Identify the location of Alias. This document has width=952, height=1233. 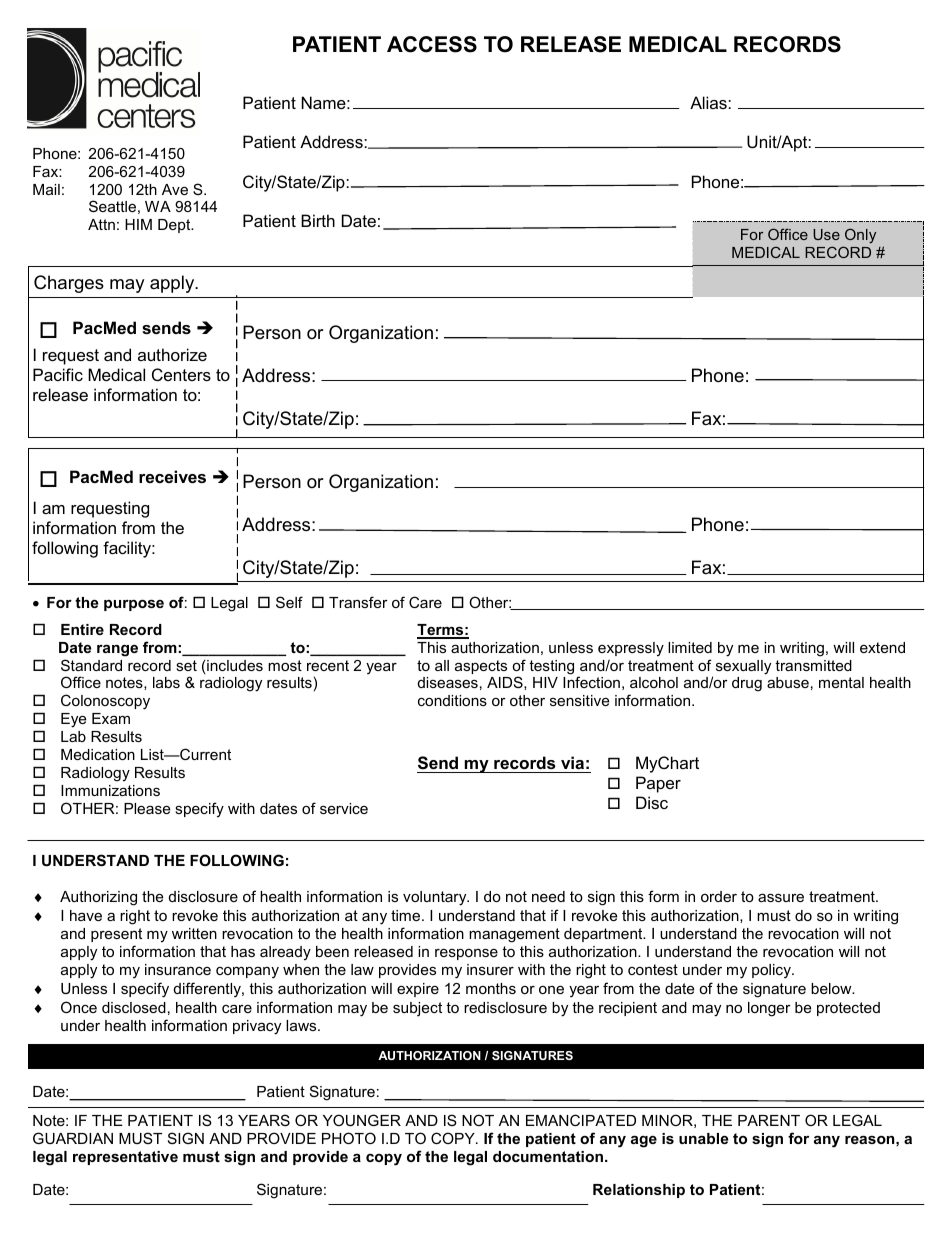
(709, 102).
